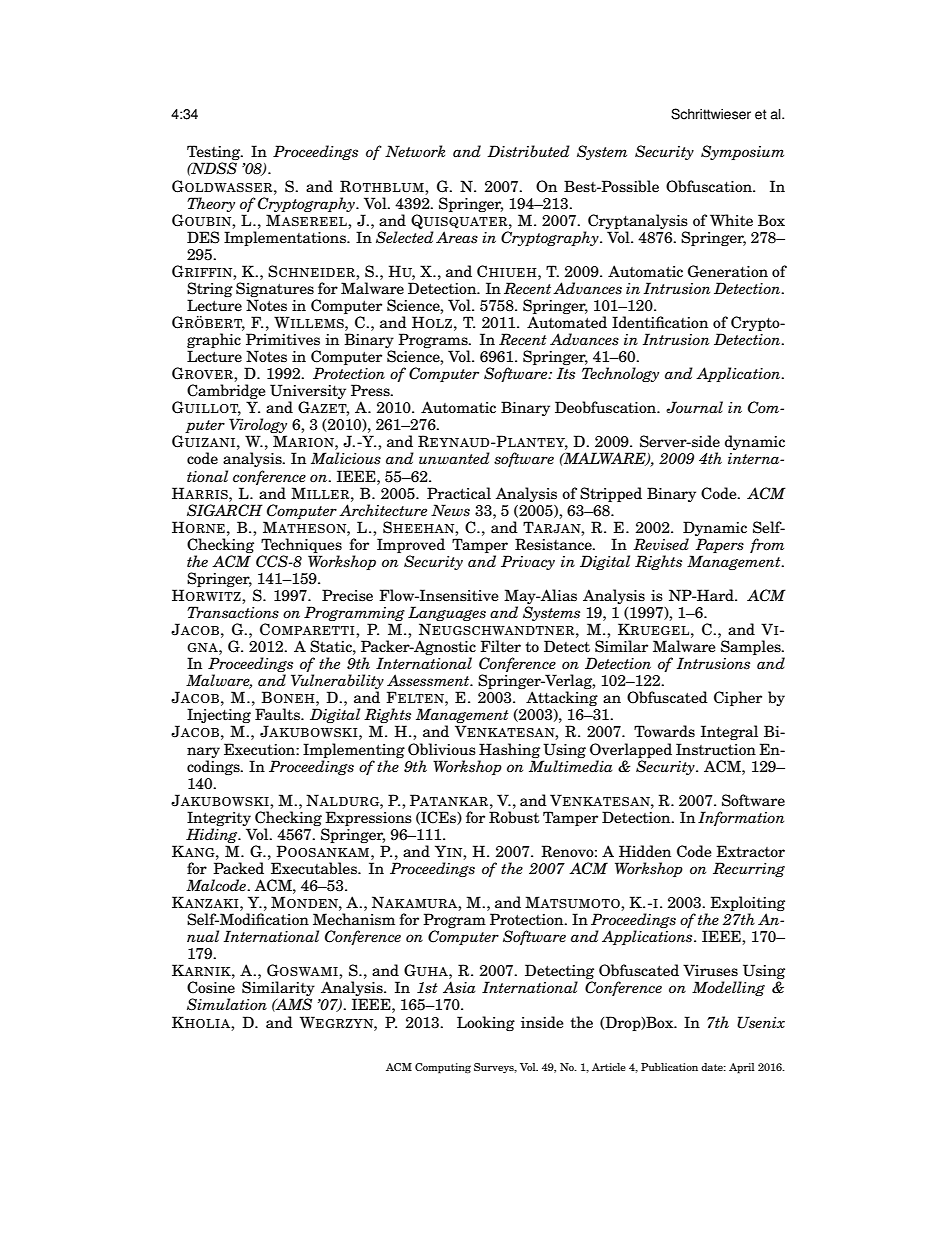 This screenshot has width=952, height=1233. Describe the element at coordinates (742, 152) in the screenshot. I see `Symposium` at that location.
